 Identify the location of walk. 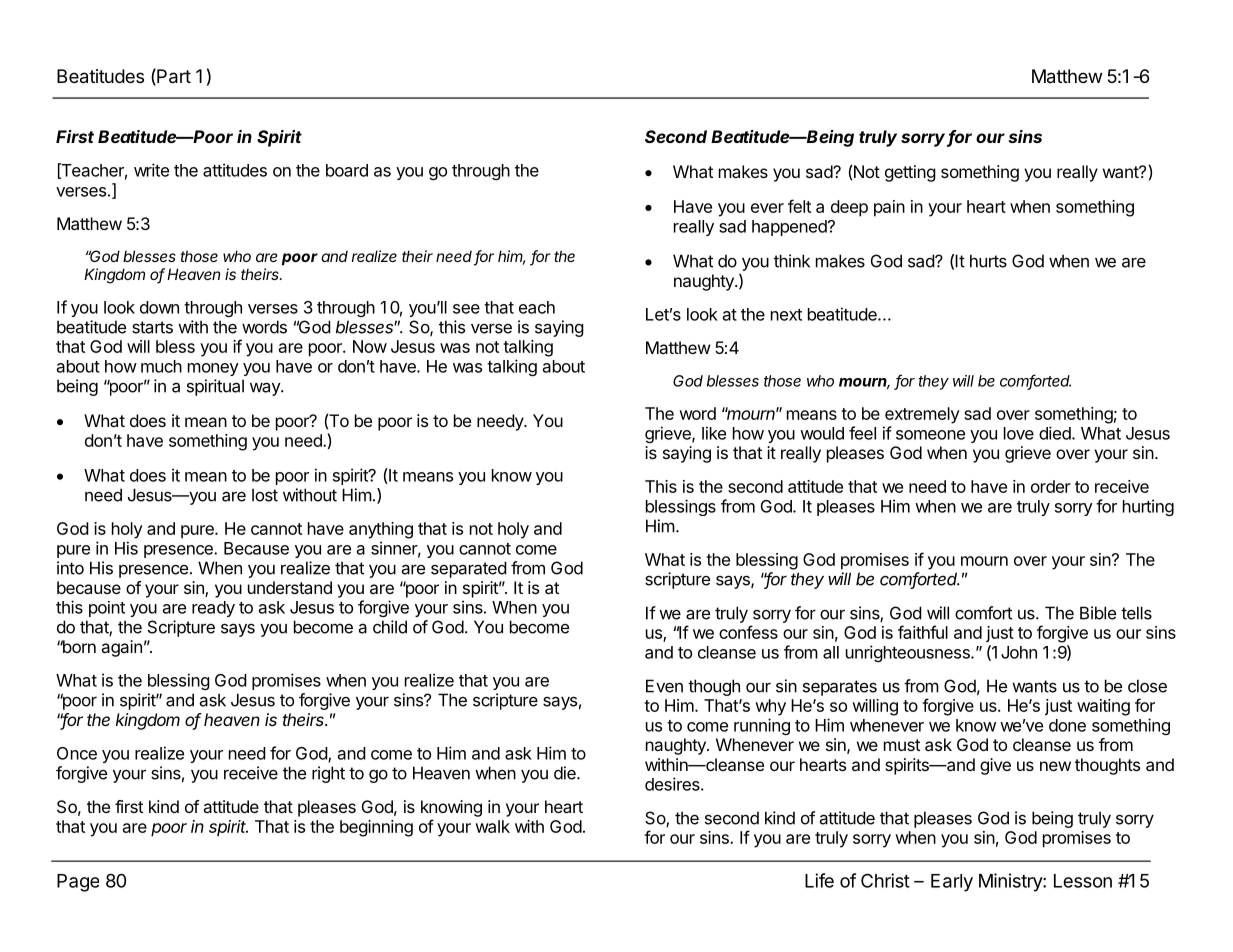
(492, 826).
